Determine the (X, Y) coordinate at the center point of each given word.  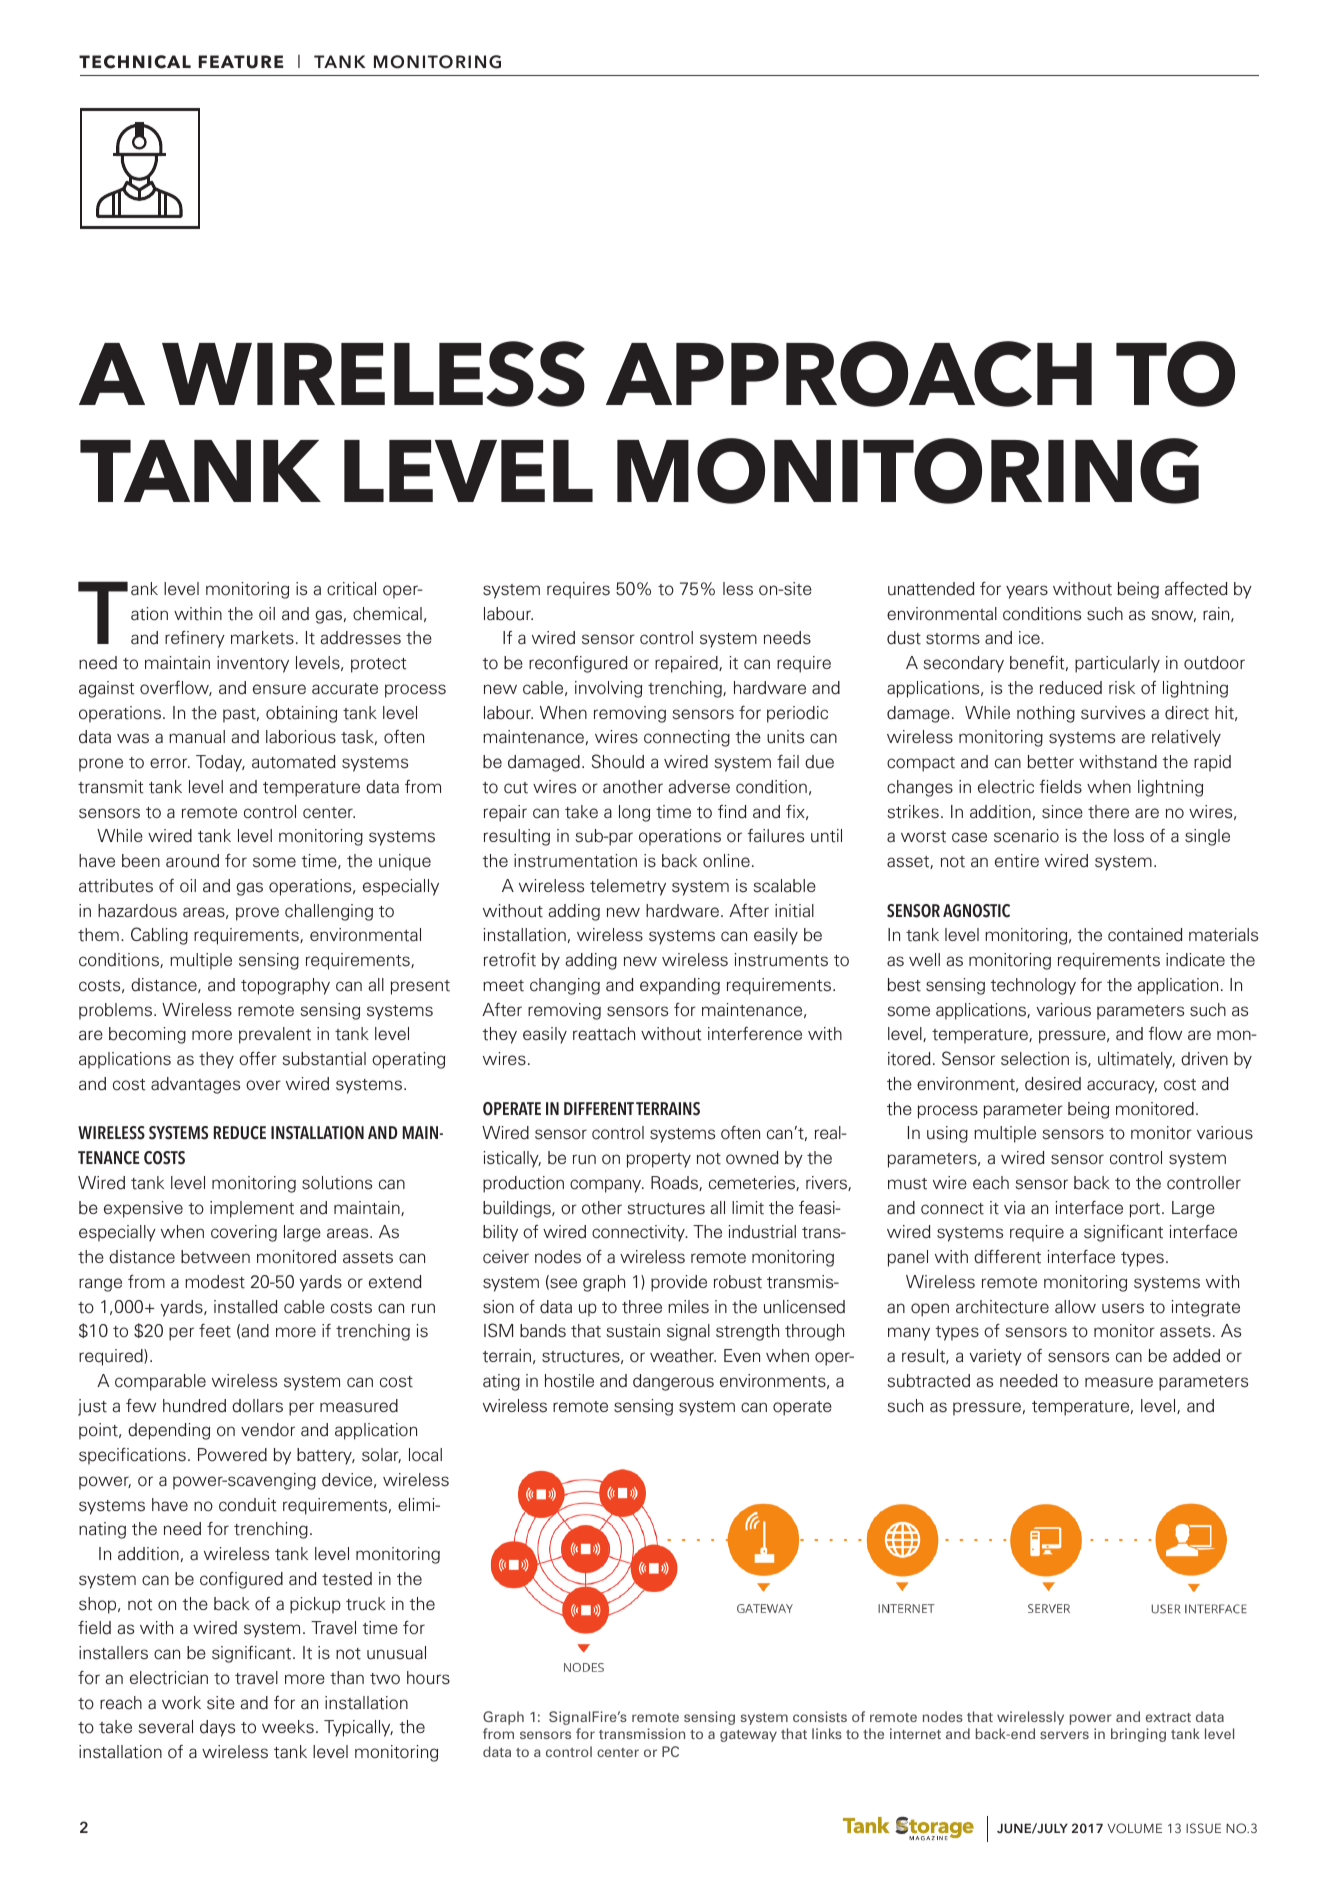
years (1027, 592)
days (217, 1728)
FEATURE (240, 62)
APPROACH (849, 374)
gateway (748, 1736)
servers (1064, 1735)
